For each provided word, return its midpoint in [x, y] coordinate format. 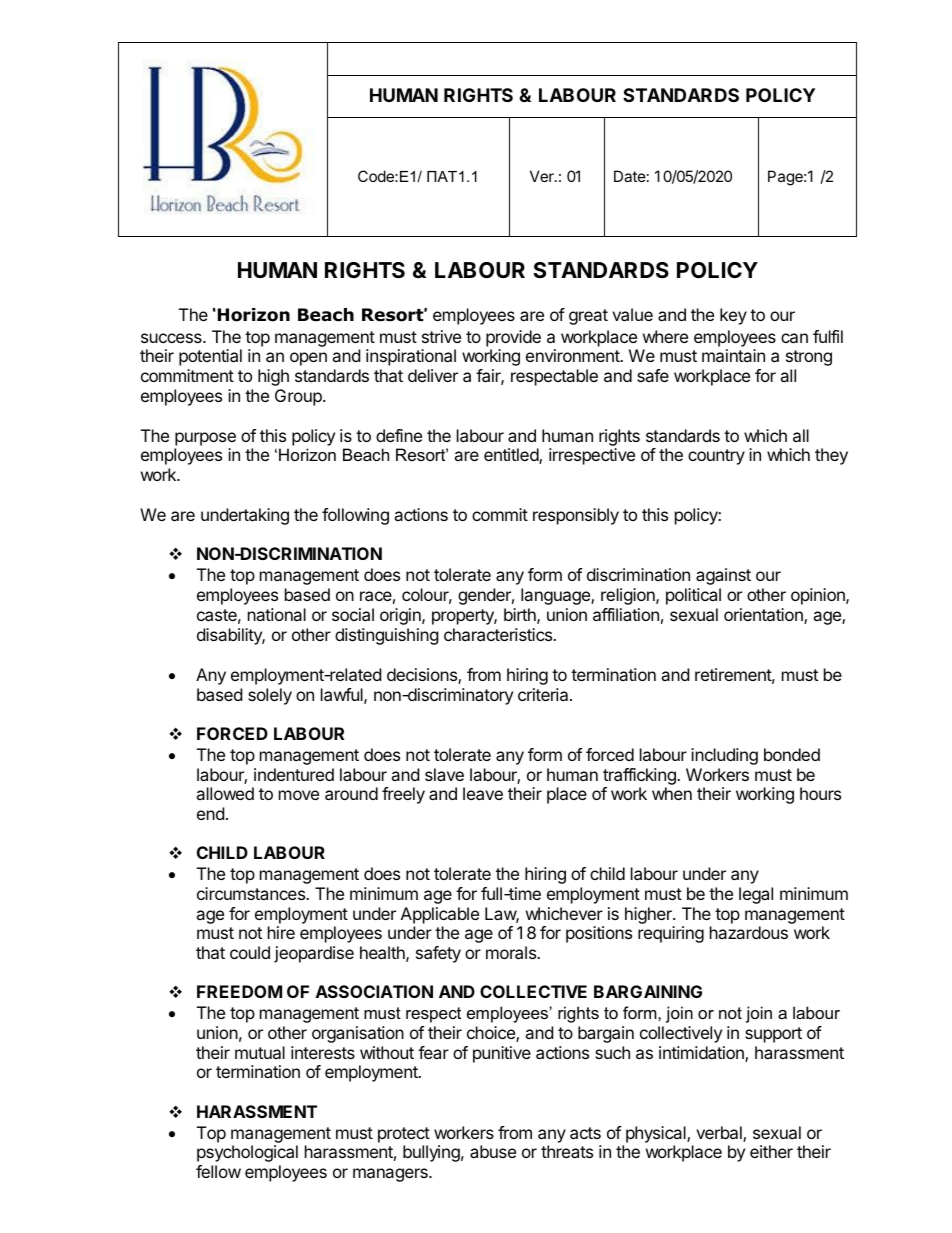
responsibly [576, 516]
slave [444, 774]
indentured [294, 774]
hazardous [749, 932]
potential [210, 357]
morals [512, 952]
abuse [493, 1151]
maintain [733, 355]
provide [513, 338]
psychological [247, 1153]
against [723, 576]
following [355, 516]
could [250, 952]
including [724, 756]
